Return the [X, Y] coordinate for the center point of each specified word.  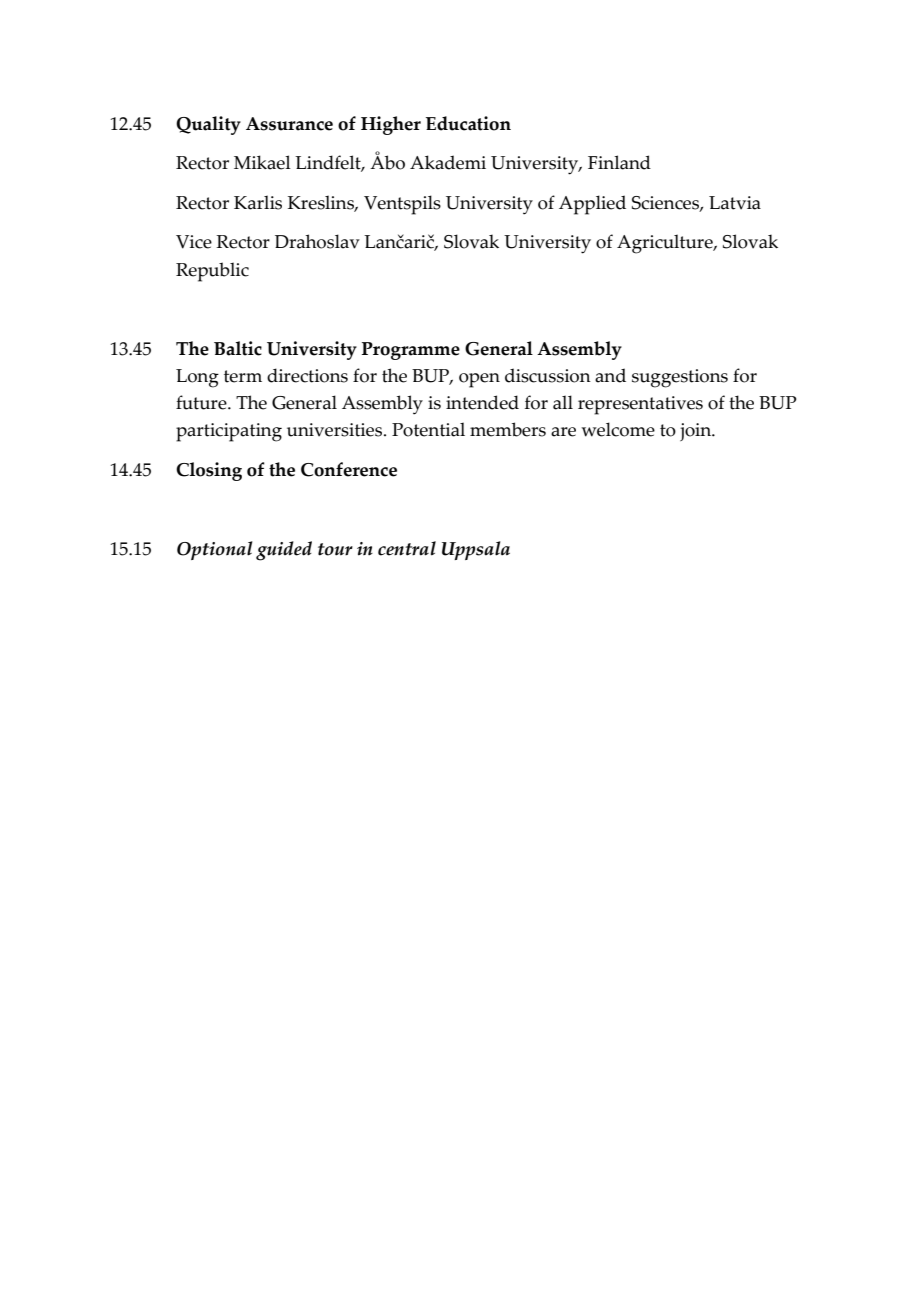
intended [482, 402]
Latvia [735, 203]
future [202, 402]
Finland [619, 162]
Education [468, 123]
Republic [212, 272]
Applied [592, 205]
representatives [640, 405]
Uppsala [476, 550]
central [407, 548]
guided [284, 551]
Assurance [289, 124]
